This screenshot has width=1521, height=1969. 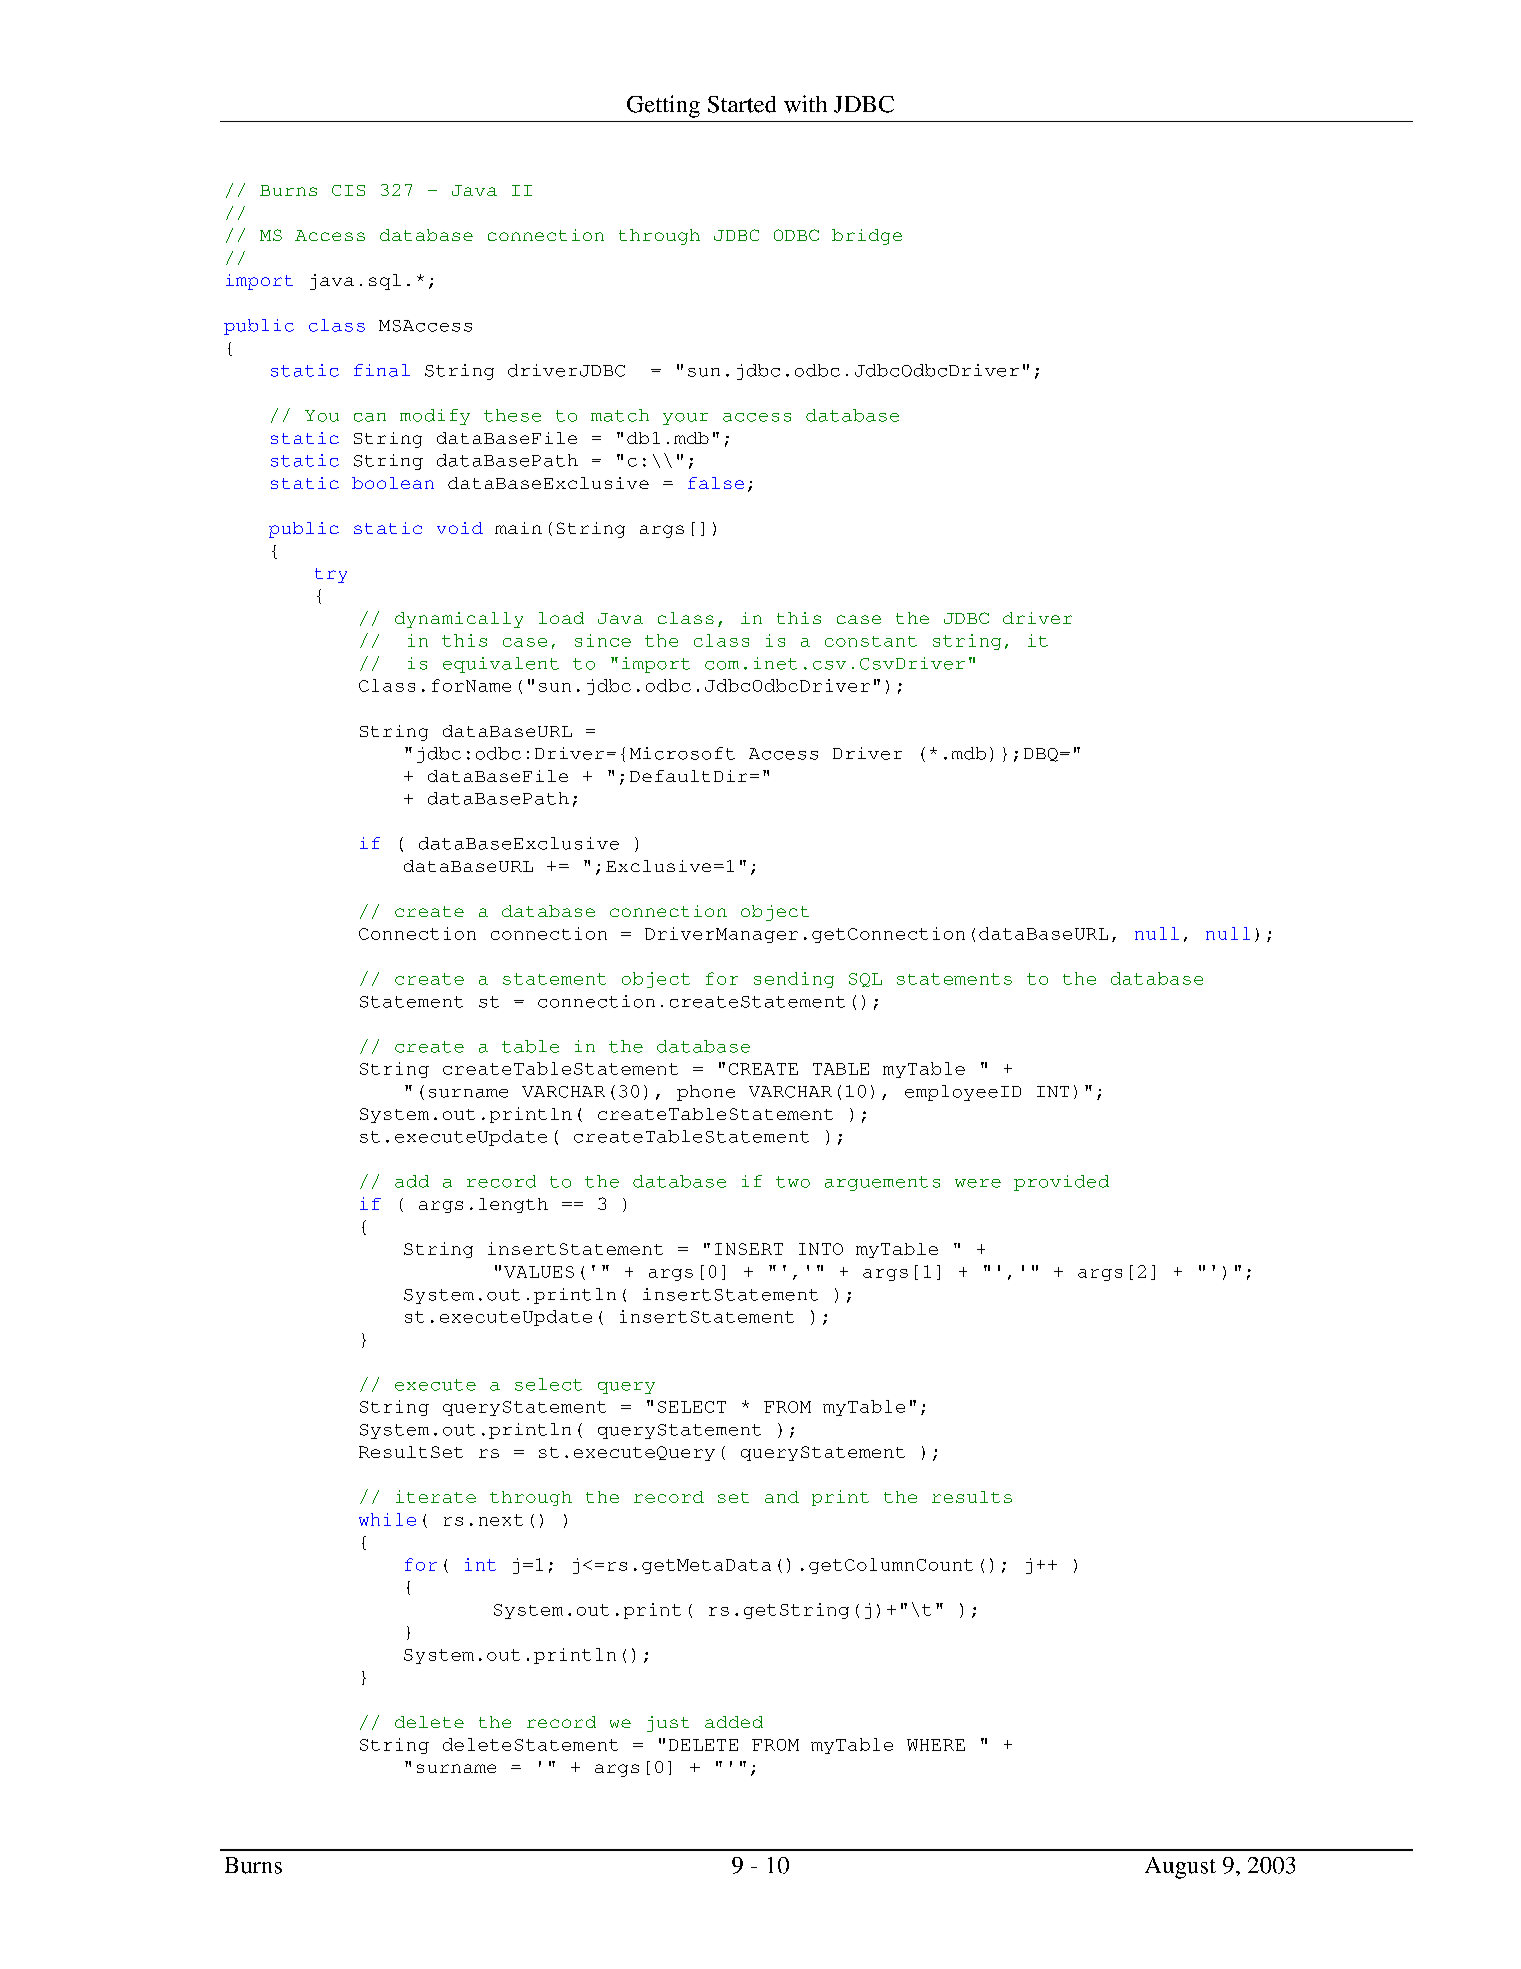 What do you see at coordinates (1180, 1868) in the screenshot?
I see `August` at bounding box center [1180, 1868].
